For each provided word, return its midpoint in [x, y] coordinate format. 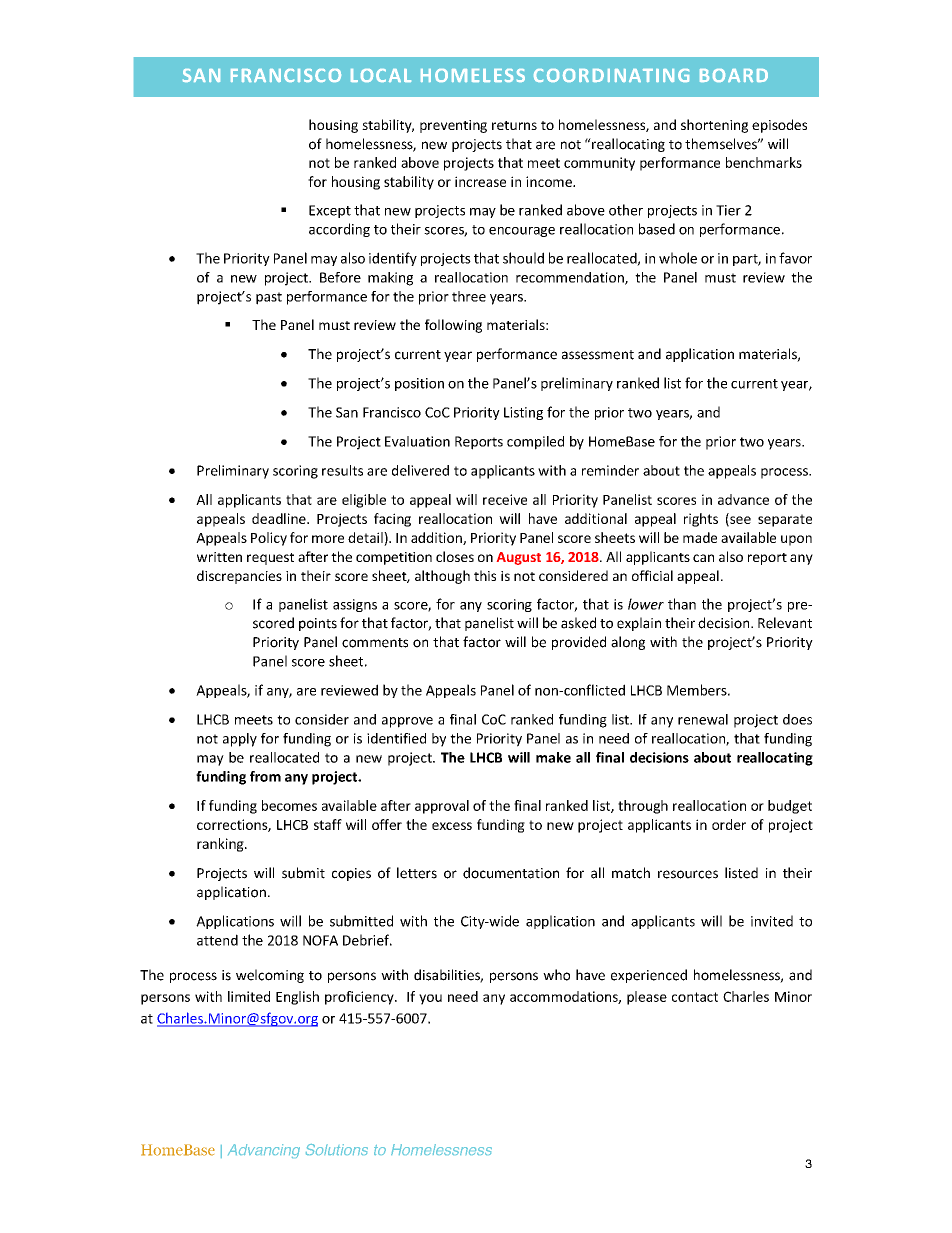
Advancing [264, 1151]
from [265, 776]
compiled [535, 443]
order [729, 824]
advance [743, 499]
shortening [714, 126]
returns [514, 125]
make [553, 757]
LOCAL [381, 75]
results [342, 470]
